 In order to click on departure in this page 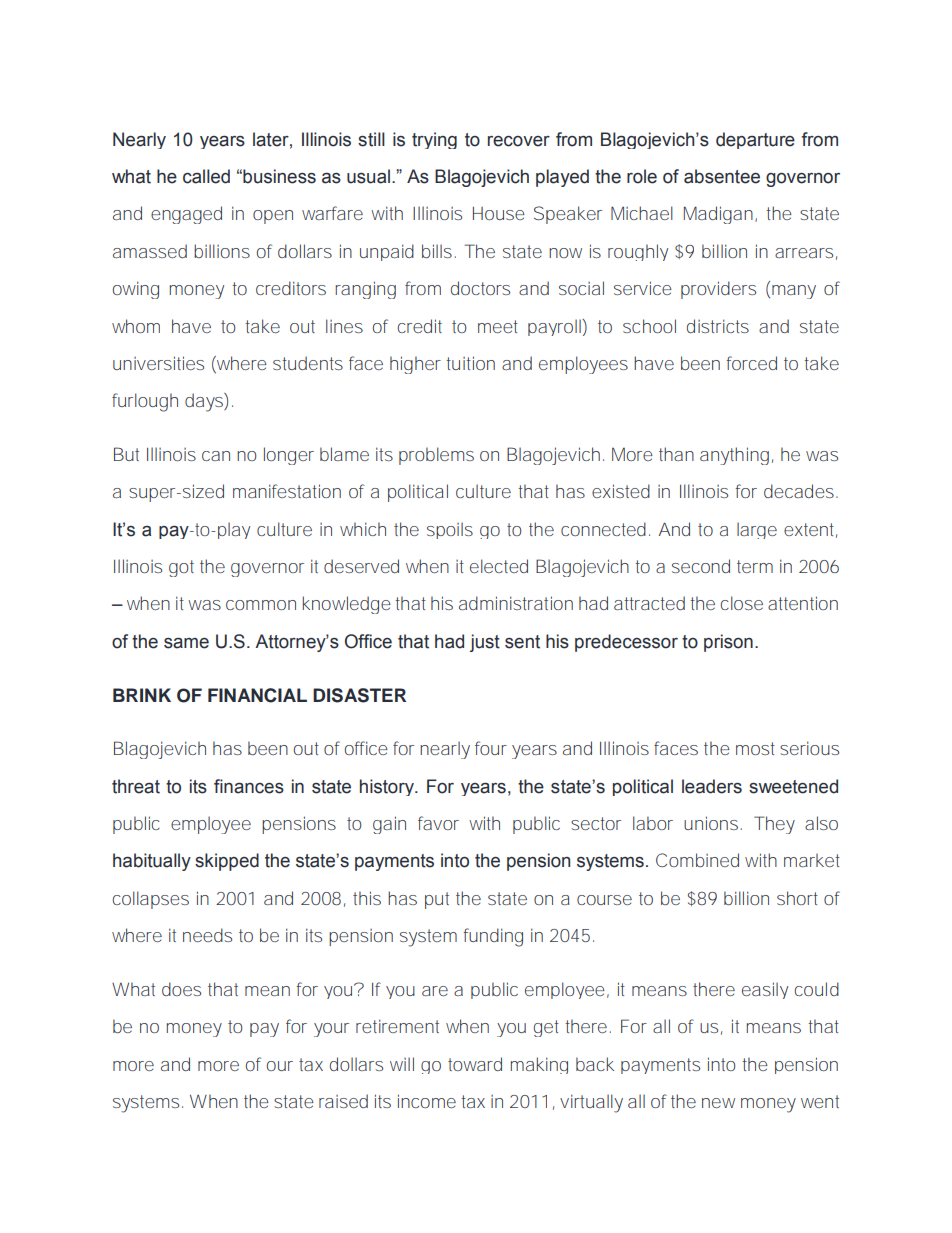, I will do `click(755, 140)`.
